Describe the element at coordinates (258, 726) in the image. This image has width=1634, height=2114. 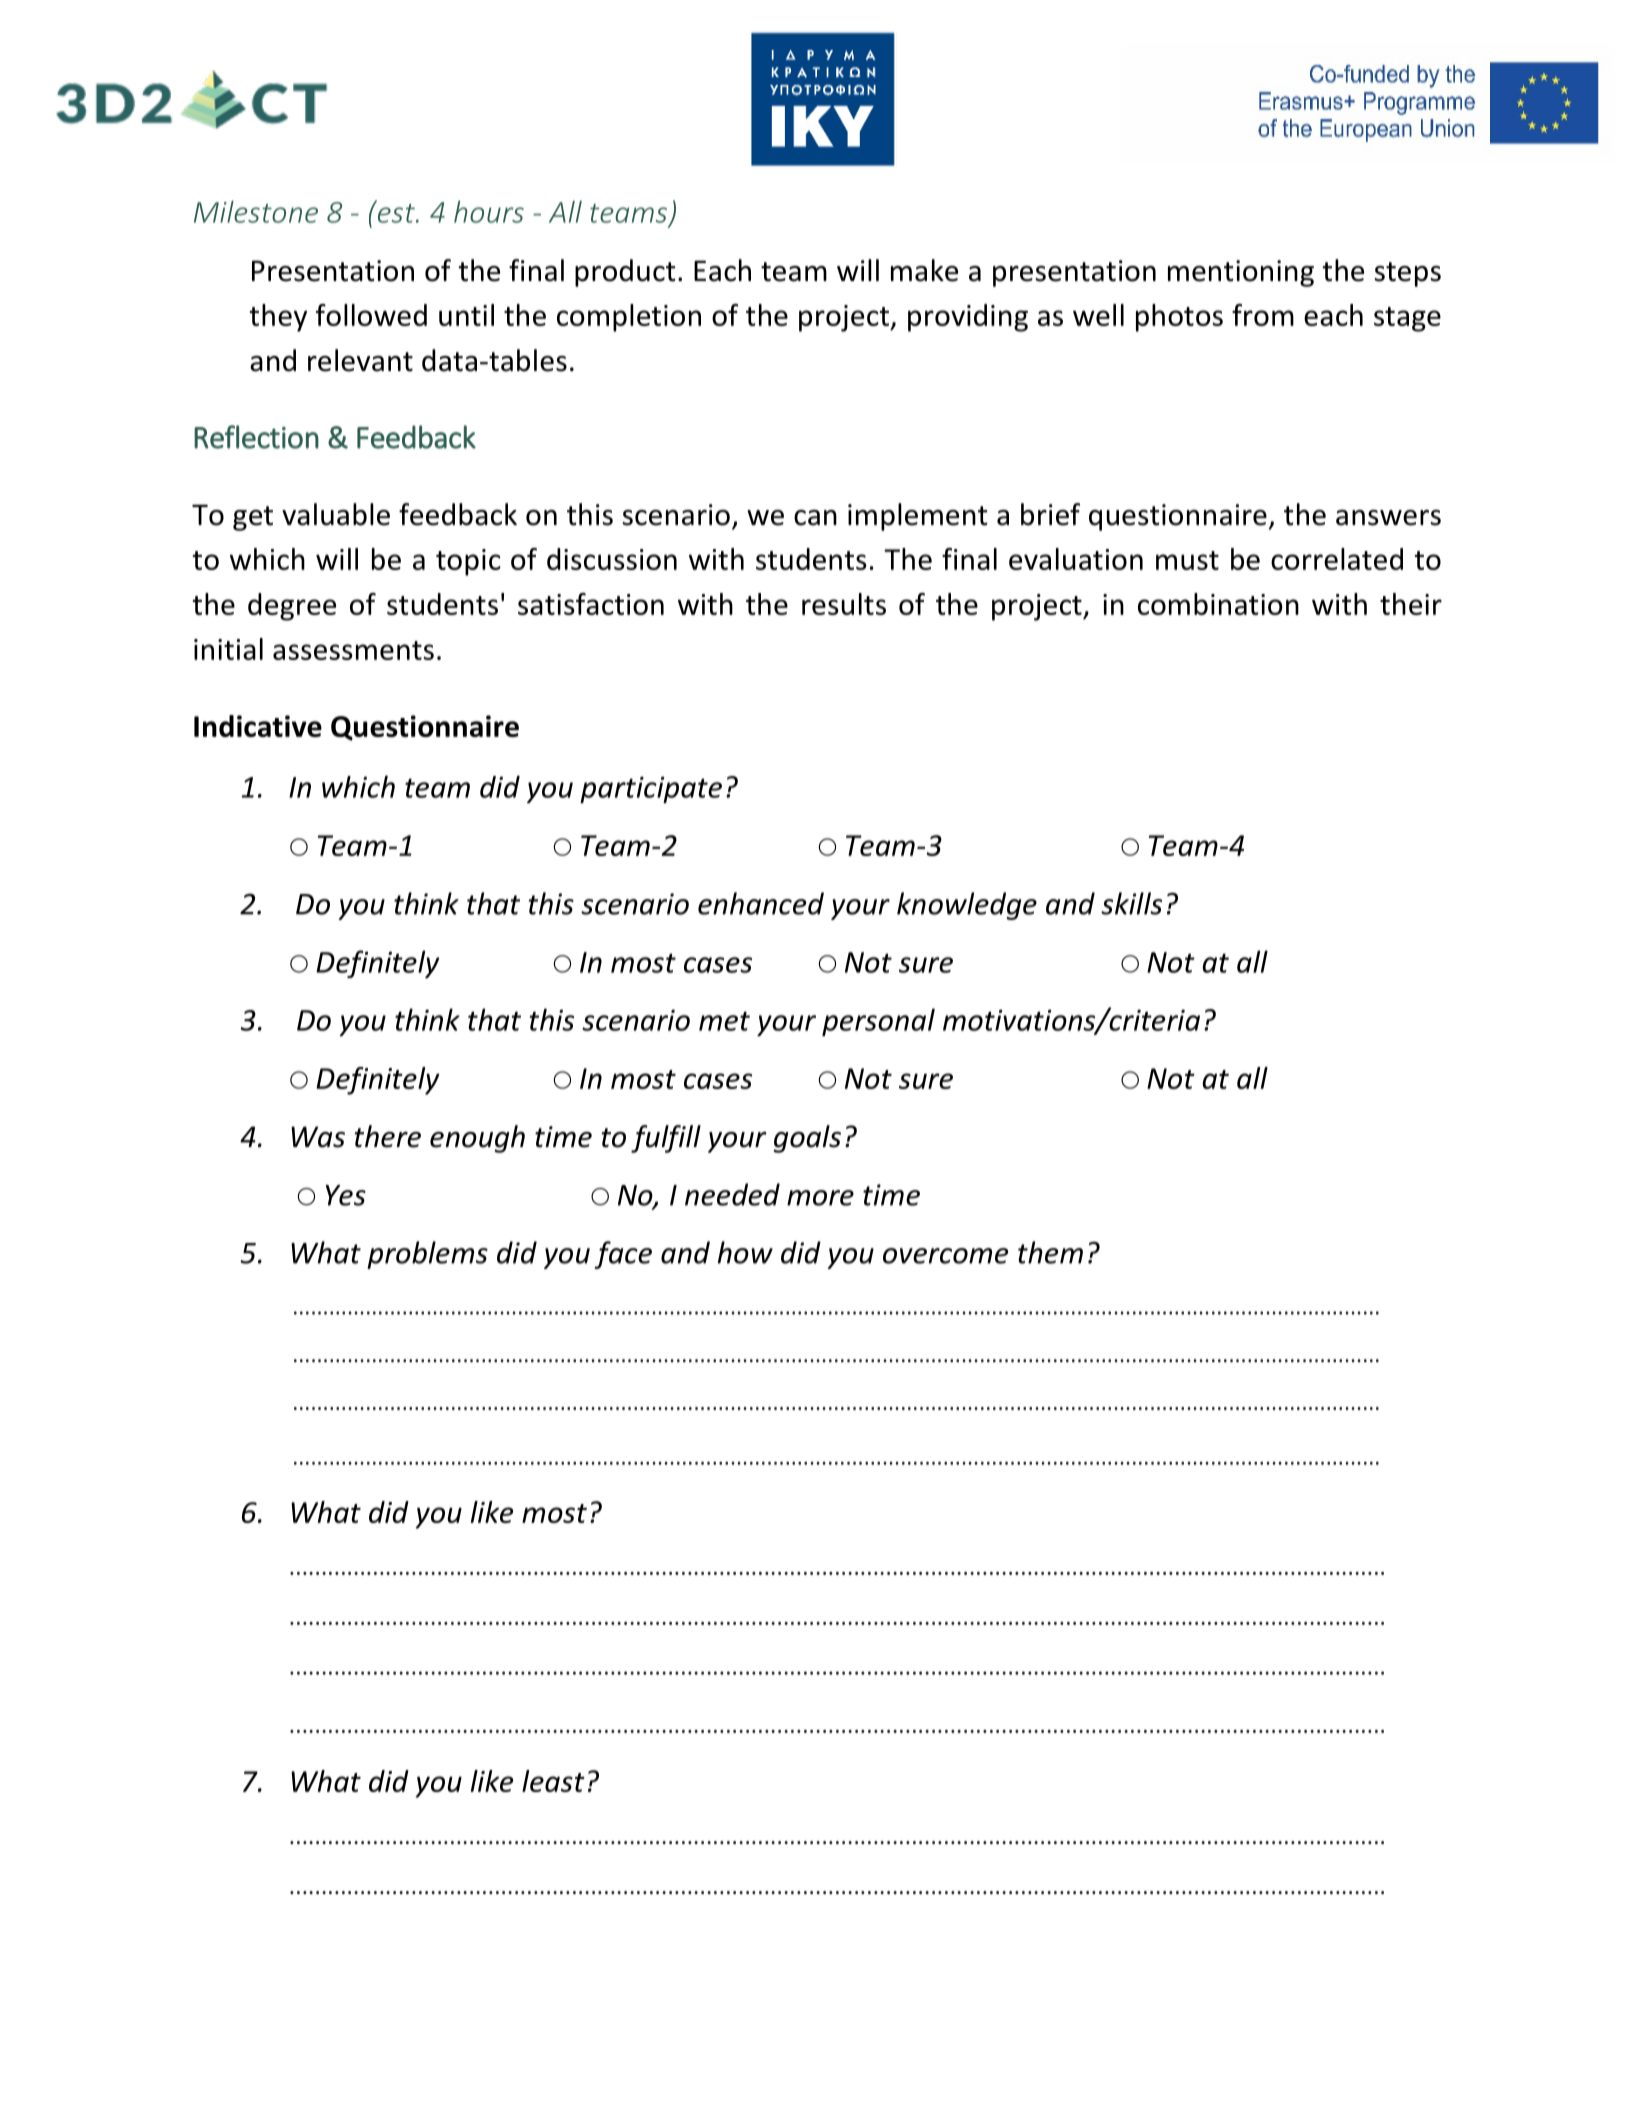
I see `Indicative` at that location.
